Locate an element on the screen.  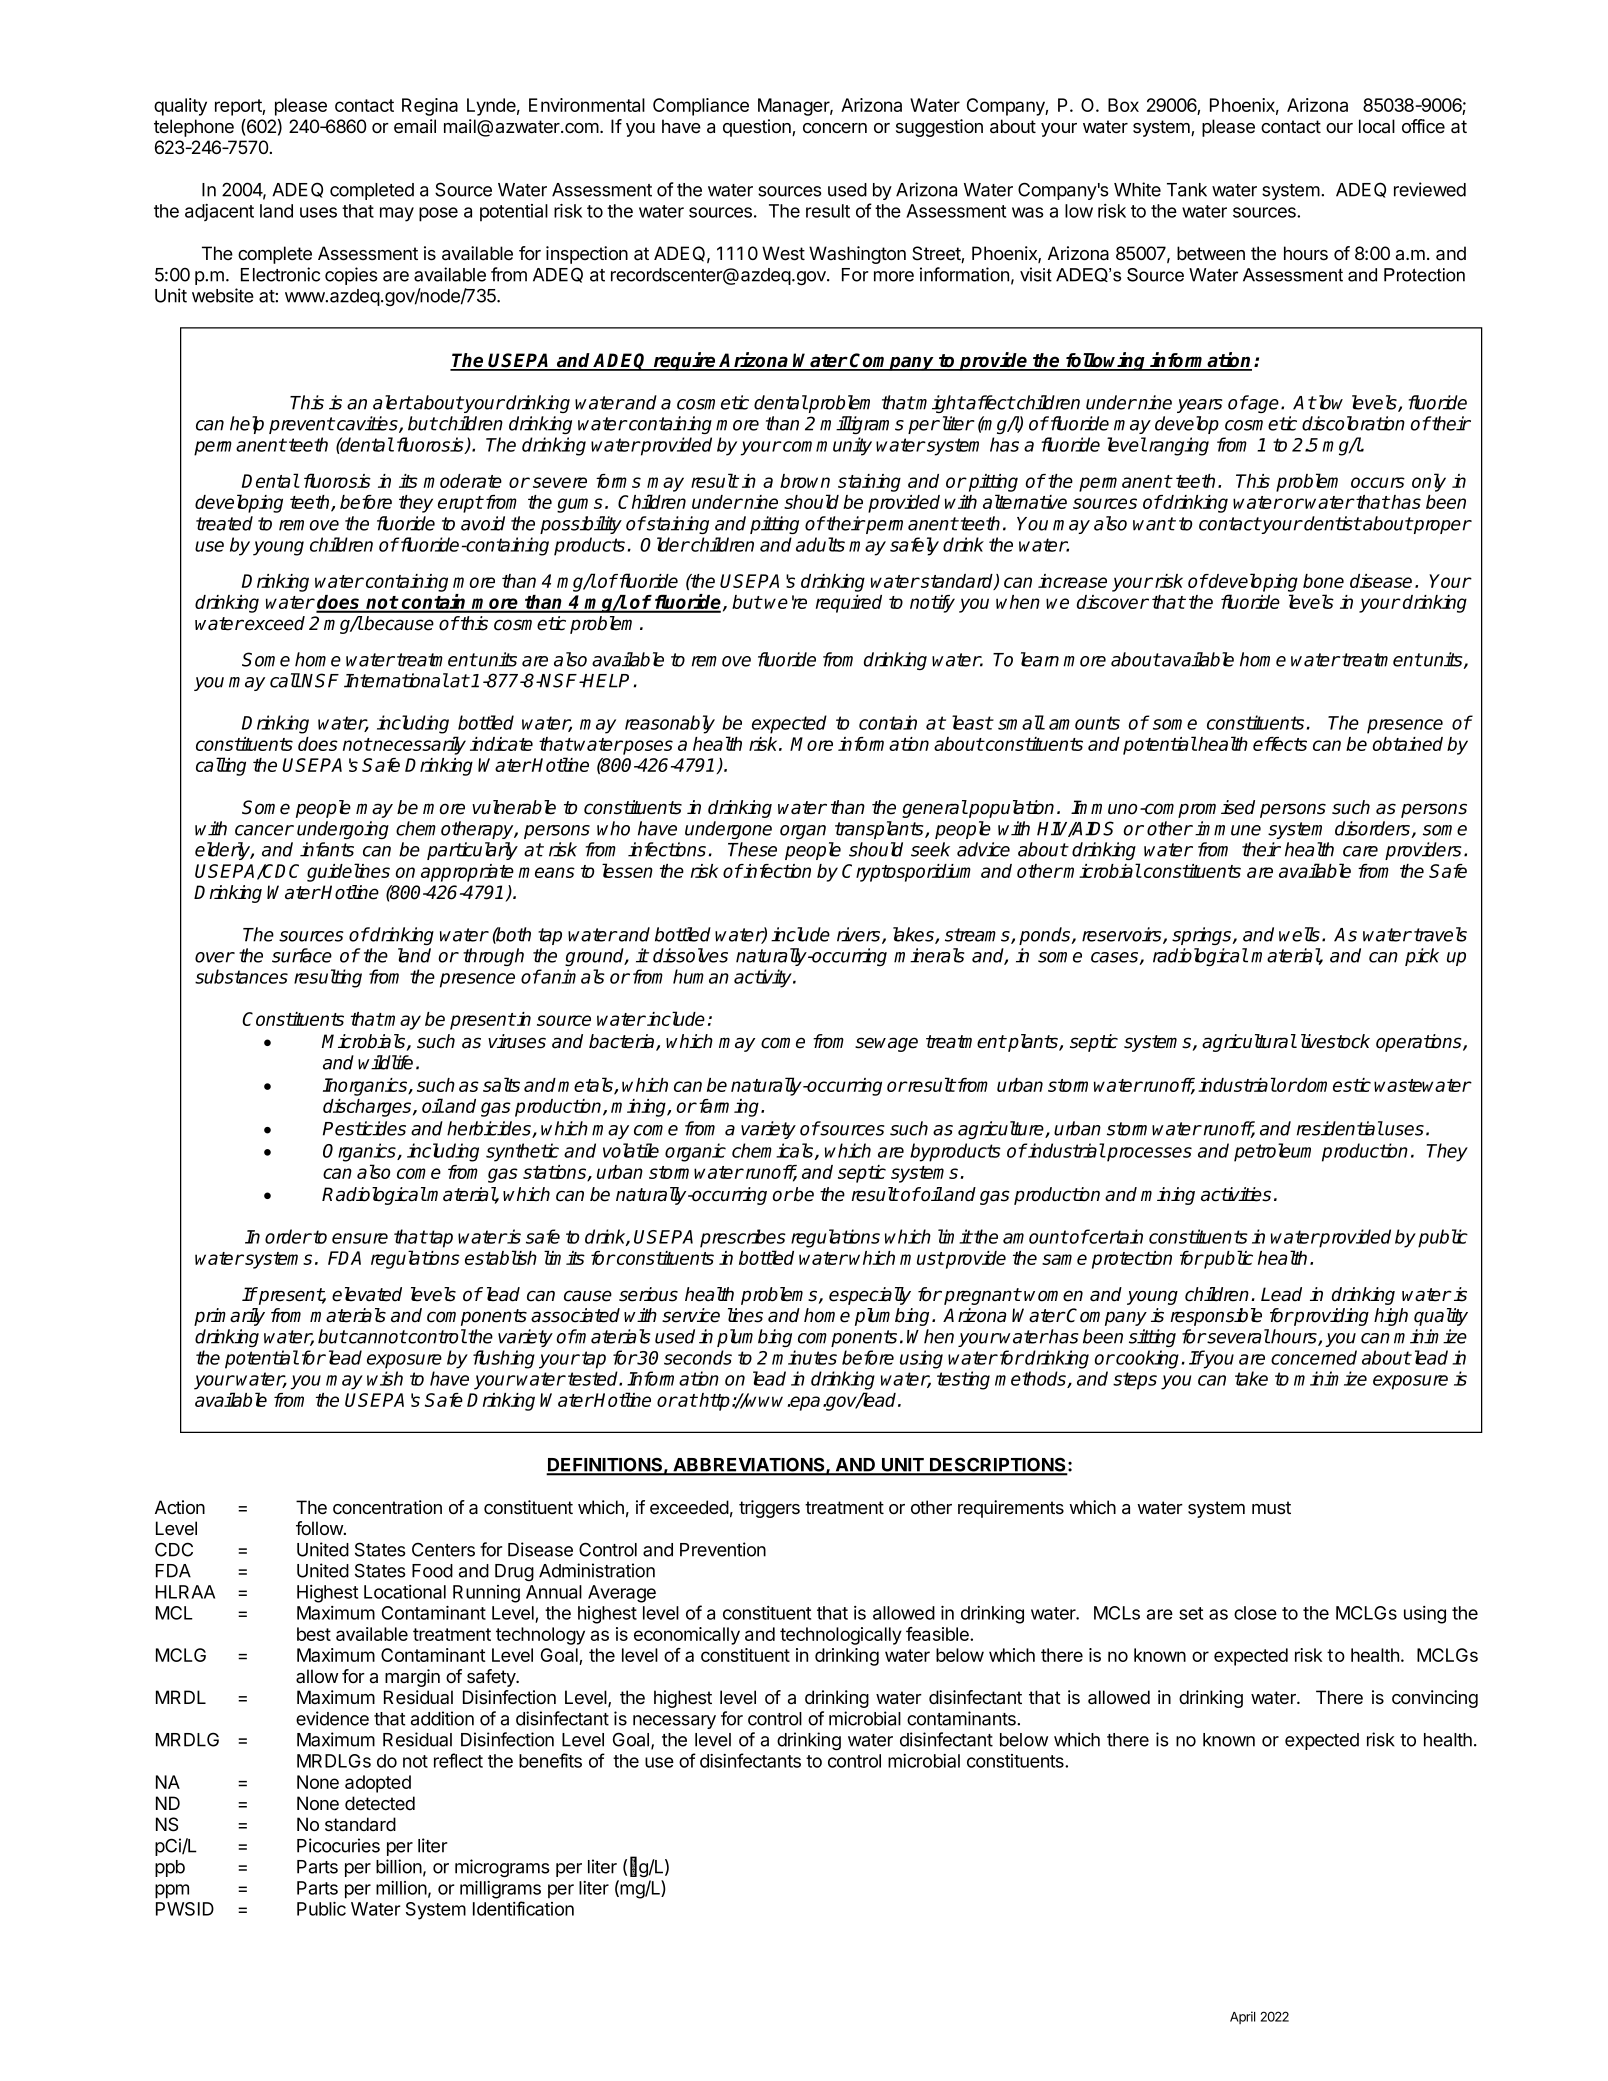
April is located at coordinates (1242, 2017).
